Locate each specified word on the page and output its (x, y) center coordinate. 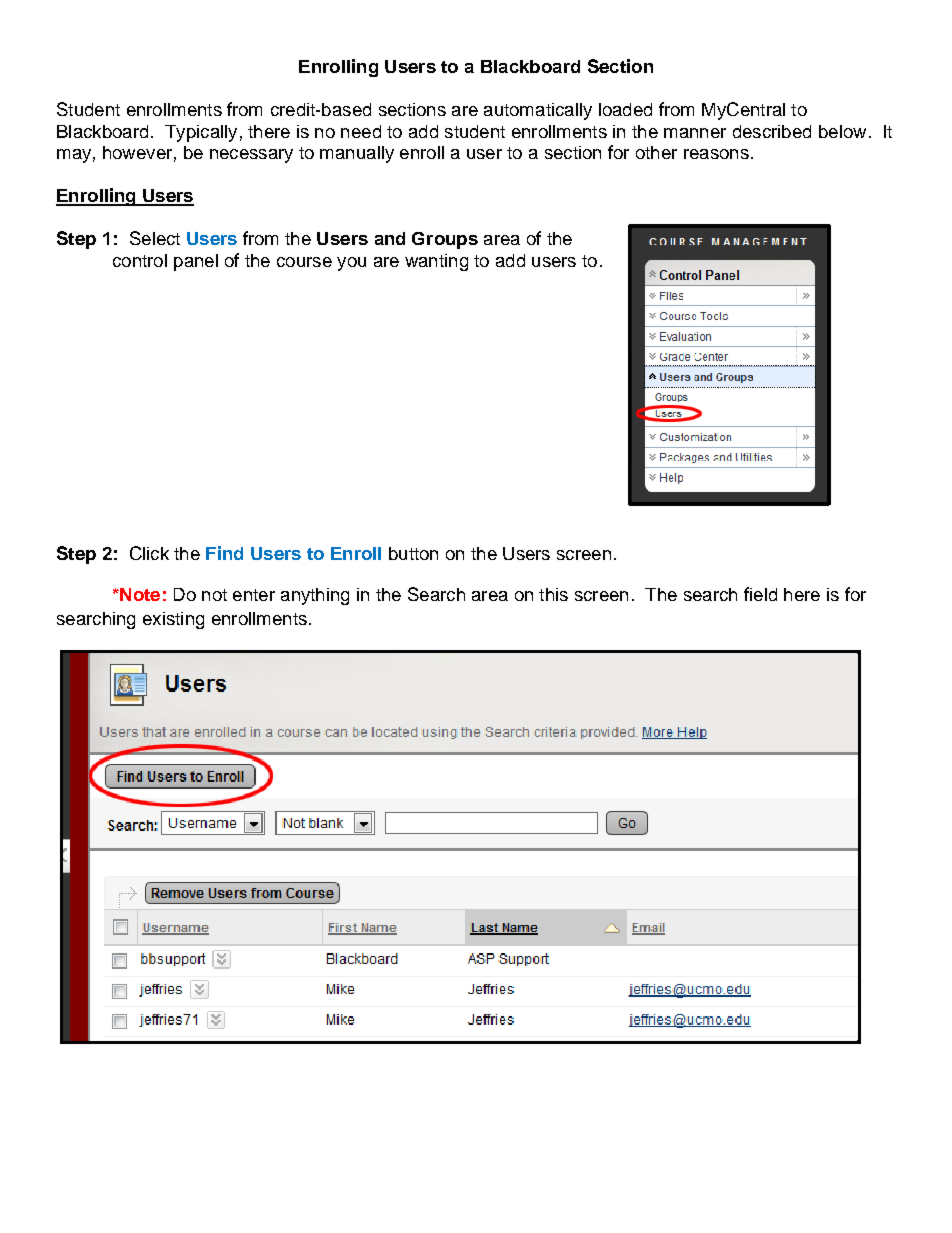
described (772, 131)
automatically (538, 111)
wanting (436, 262)
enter (254, 595)
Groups (445, 240)
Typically (201, 133)
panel (196, 262)
